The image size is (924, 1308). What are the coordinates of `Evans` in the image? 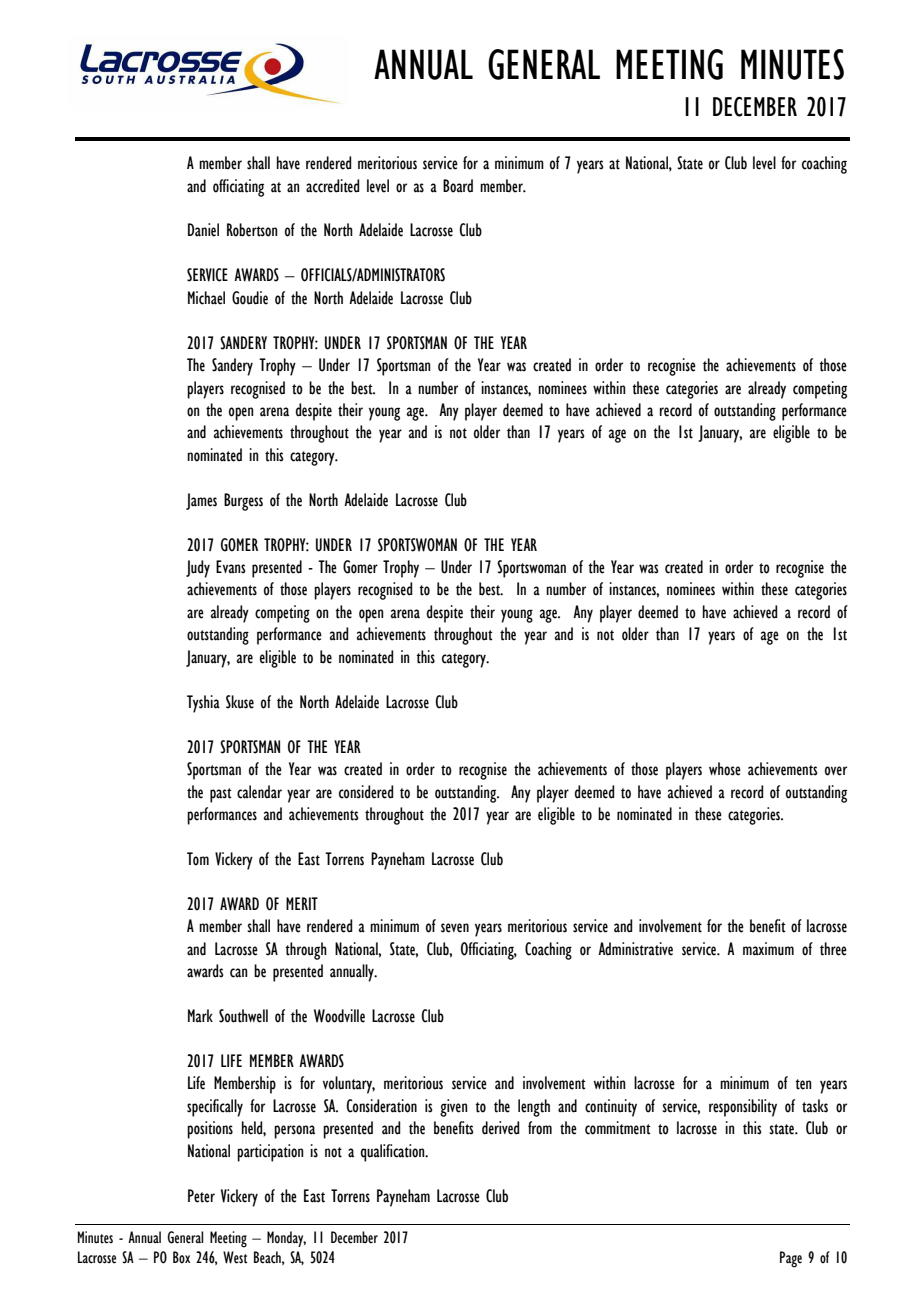 It's located at (231, 567).
